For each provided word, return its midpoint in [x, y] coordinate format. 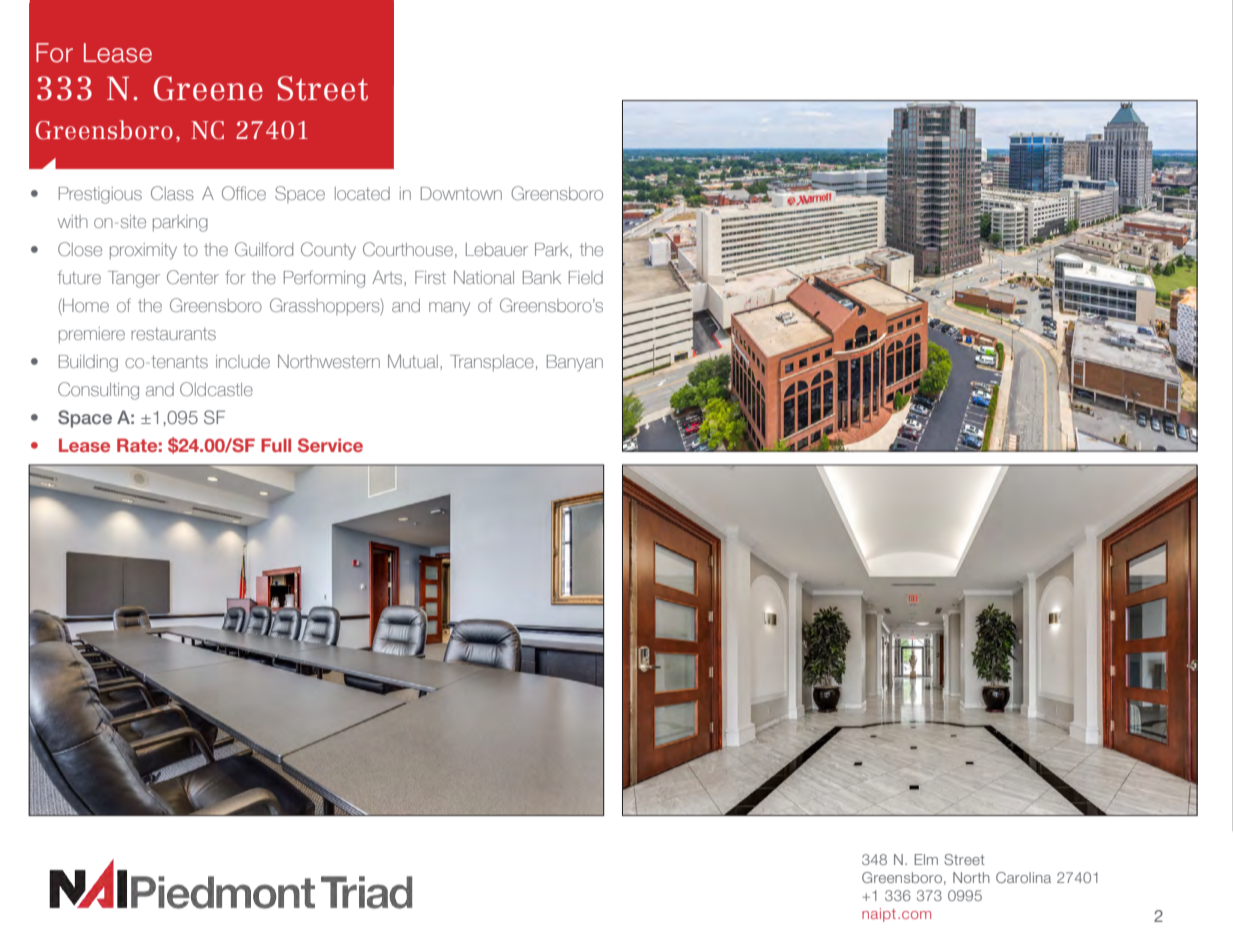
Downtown [461, 193]
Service [330, 445]
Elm [926, 859]
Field [586, 277]
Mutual [413, 361]
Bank [542, 277]
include [243, 361]
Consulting [98, 391]
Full [276, 445]
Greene [208, 88]
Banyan [575, 363]
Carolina [1023, 877]
